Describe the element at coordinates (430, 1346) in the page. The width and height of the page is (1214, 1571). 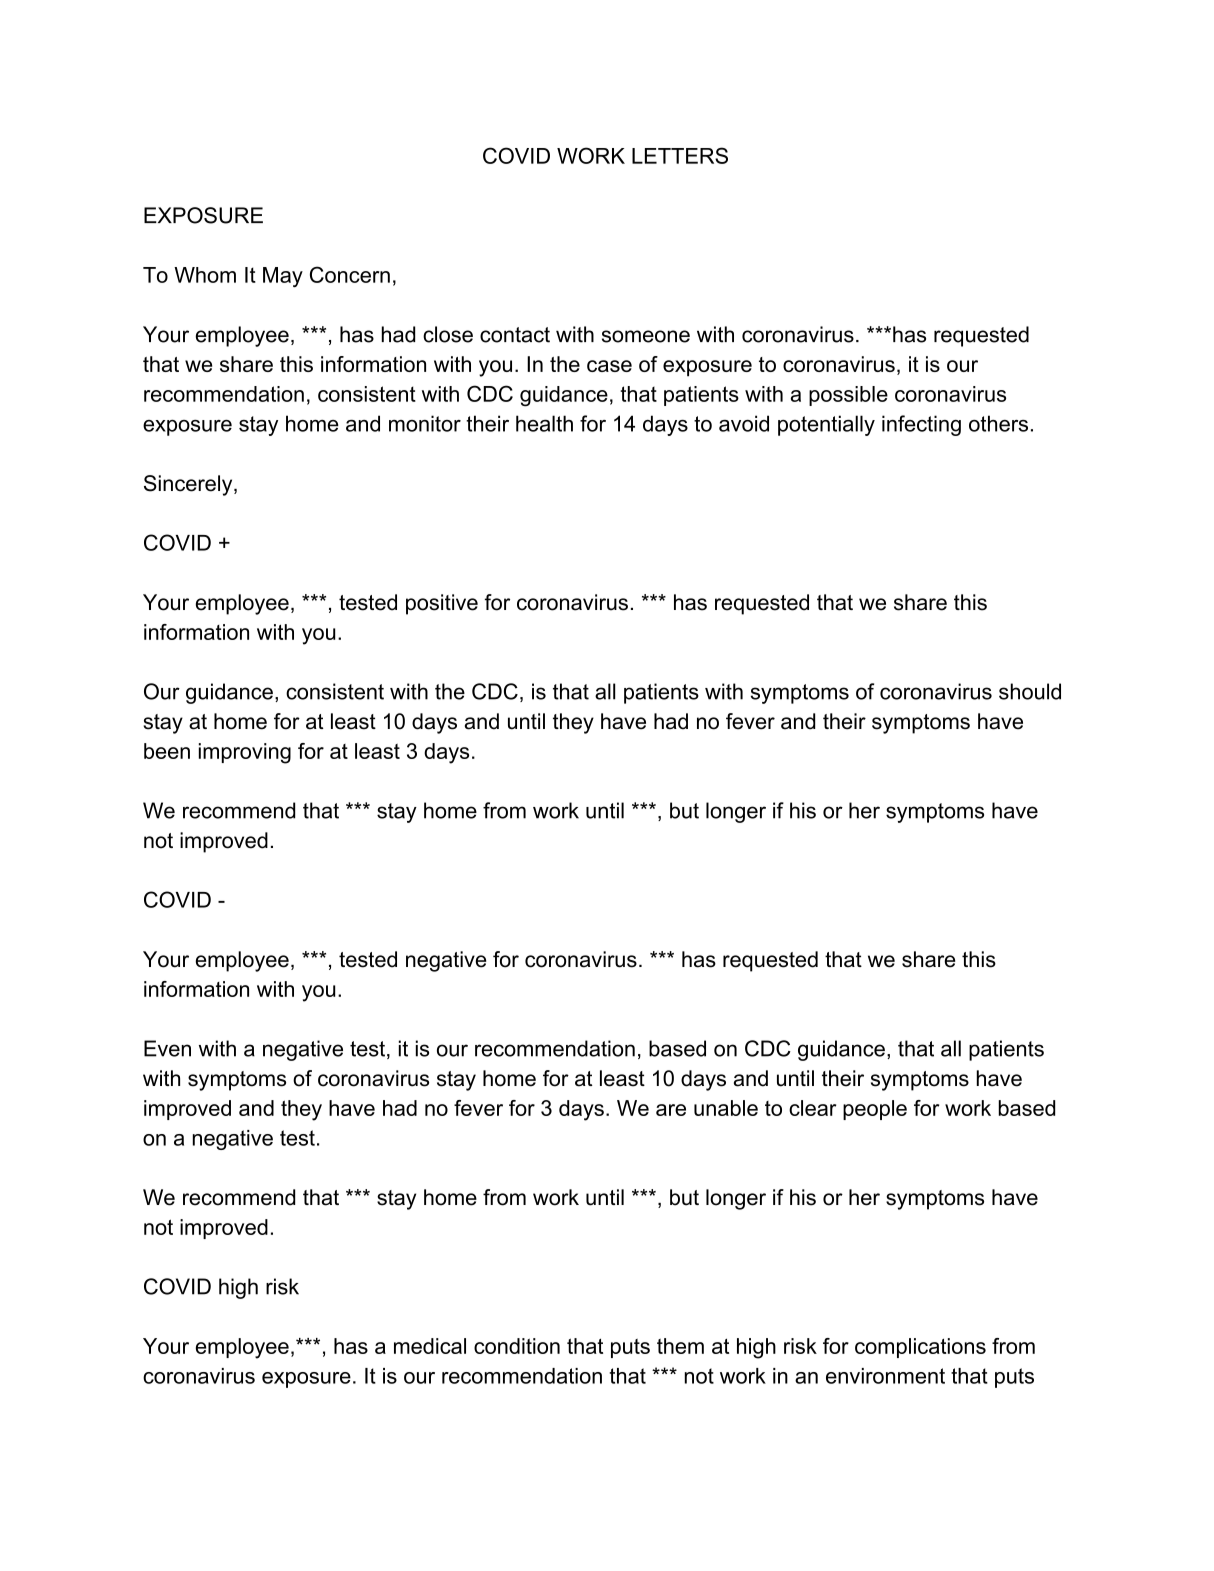
I see `medical` at that location.
